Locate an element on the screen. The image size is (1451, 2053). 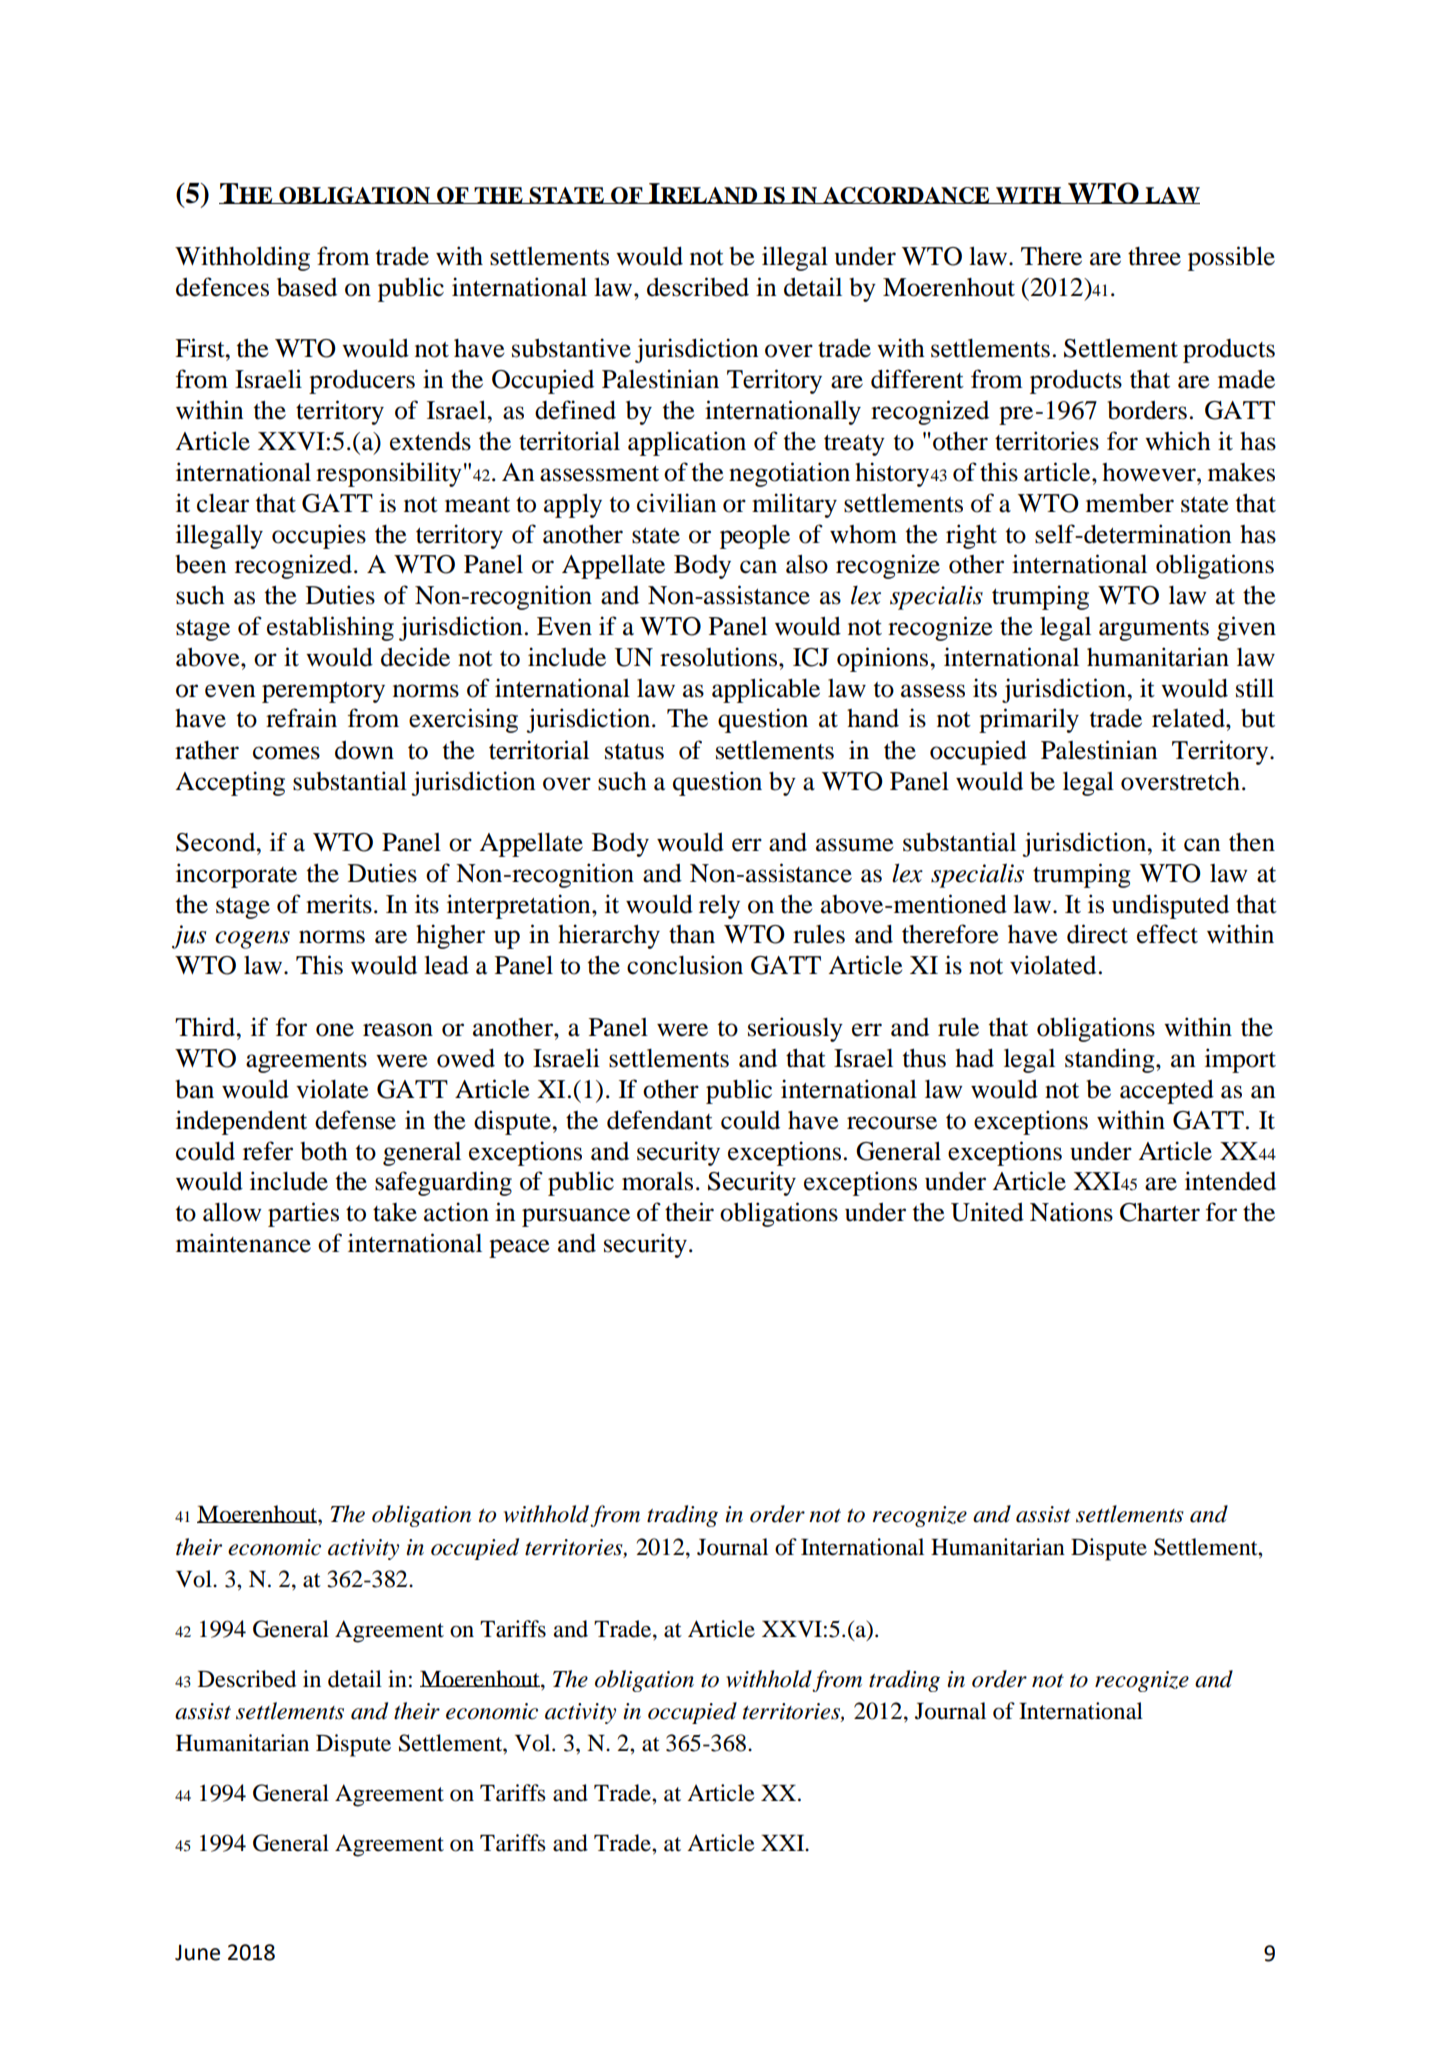
peremptory is located at coordinates (323, 692).
